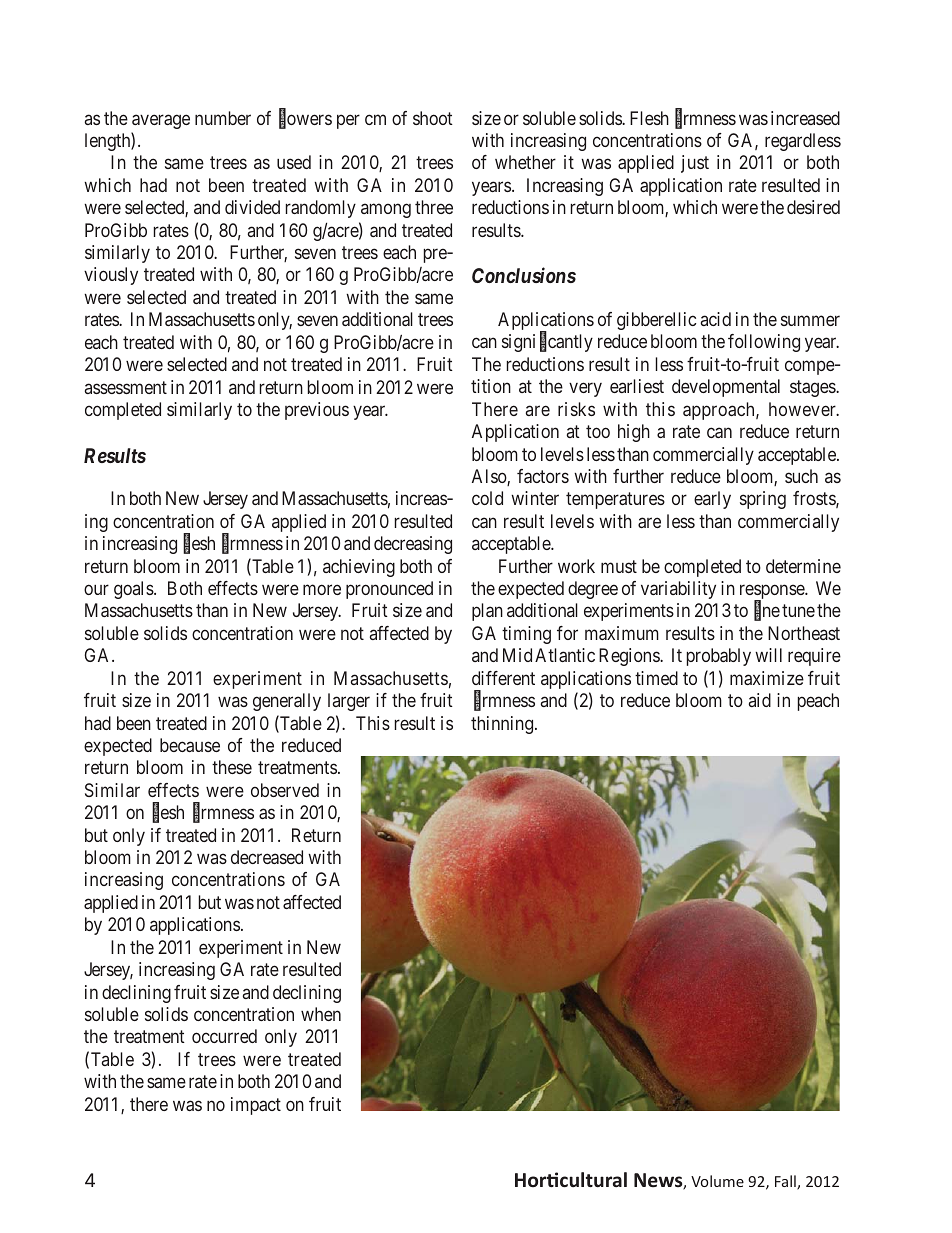  I want to click on Mid, so click(517, 655).
